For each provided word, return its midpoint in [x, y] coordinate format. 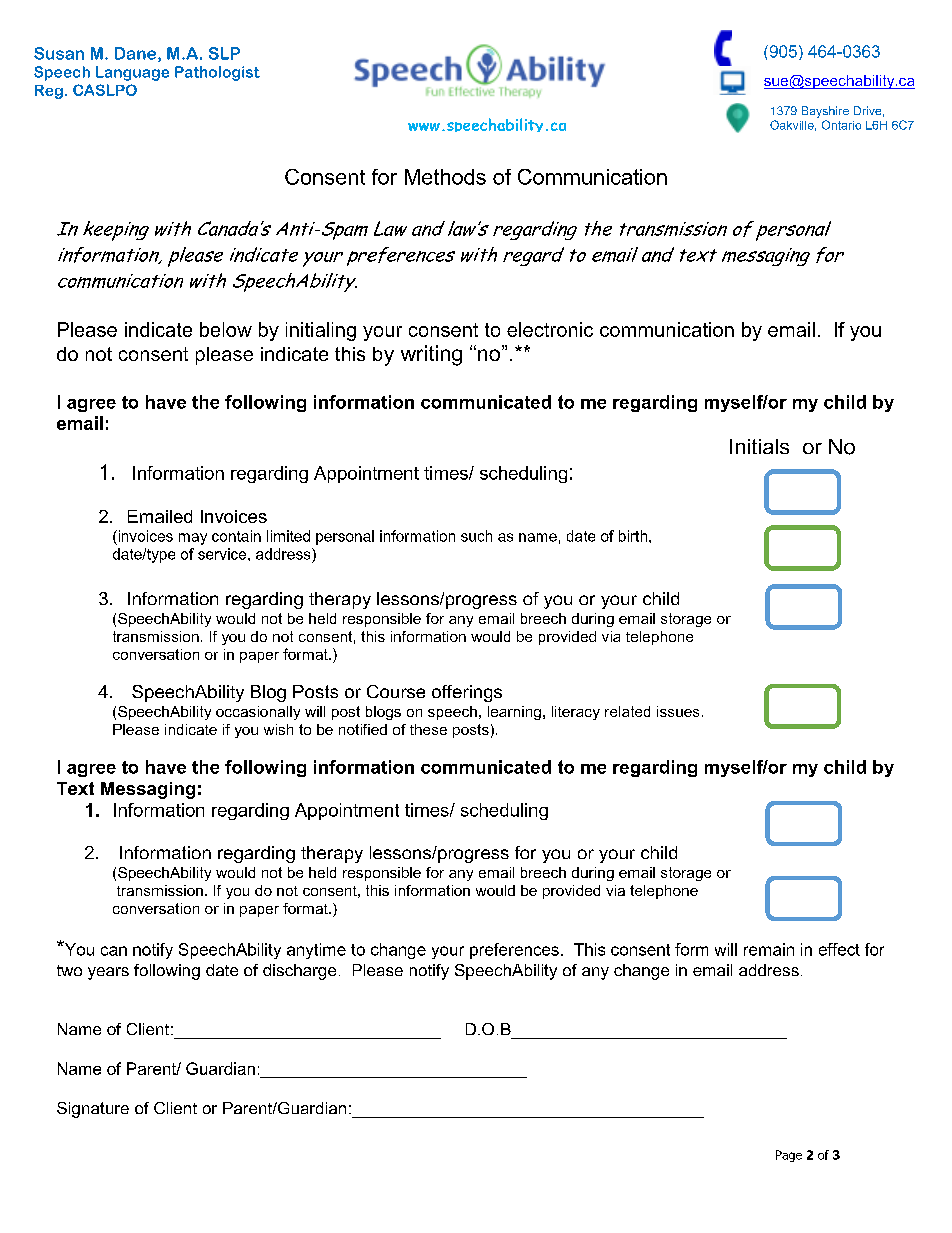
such [476, 536]
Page [789, 1156]
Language [132, 73]
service [223, 554]
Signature [93, 1110]
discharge [299, 972]
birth [634, 536]
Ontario [841, 125]
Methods [445, 177]
